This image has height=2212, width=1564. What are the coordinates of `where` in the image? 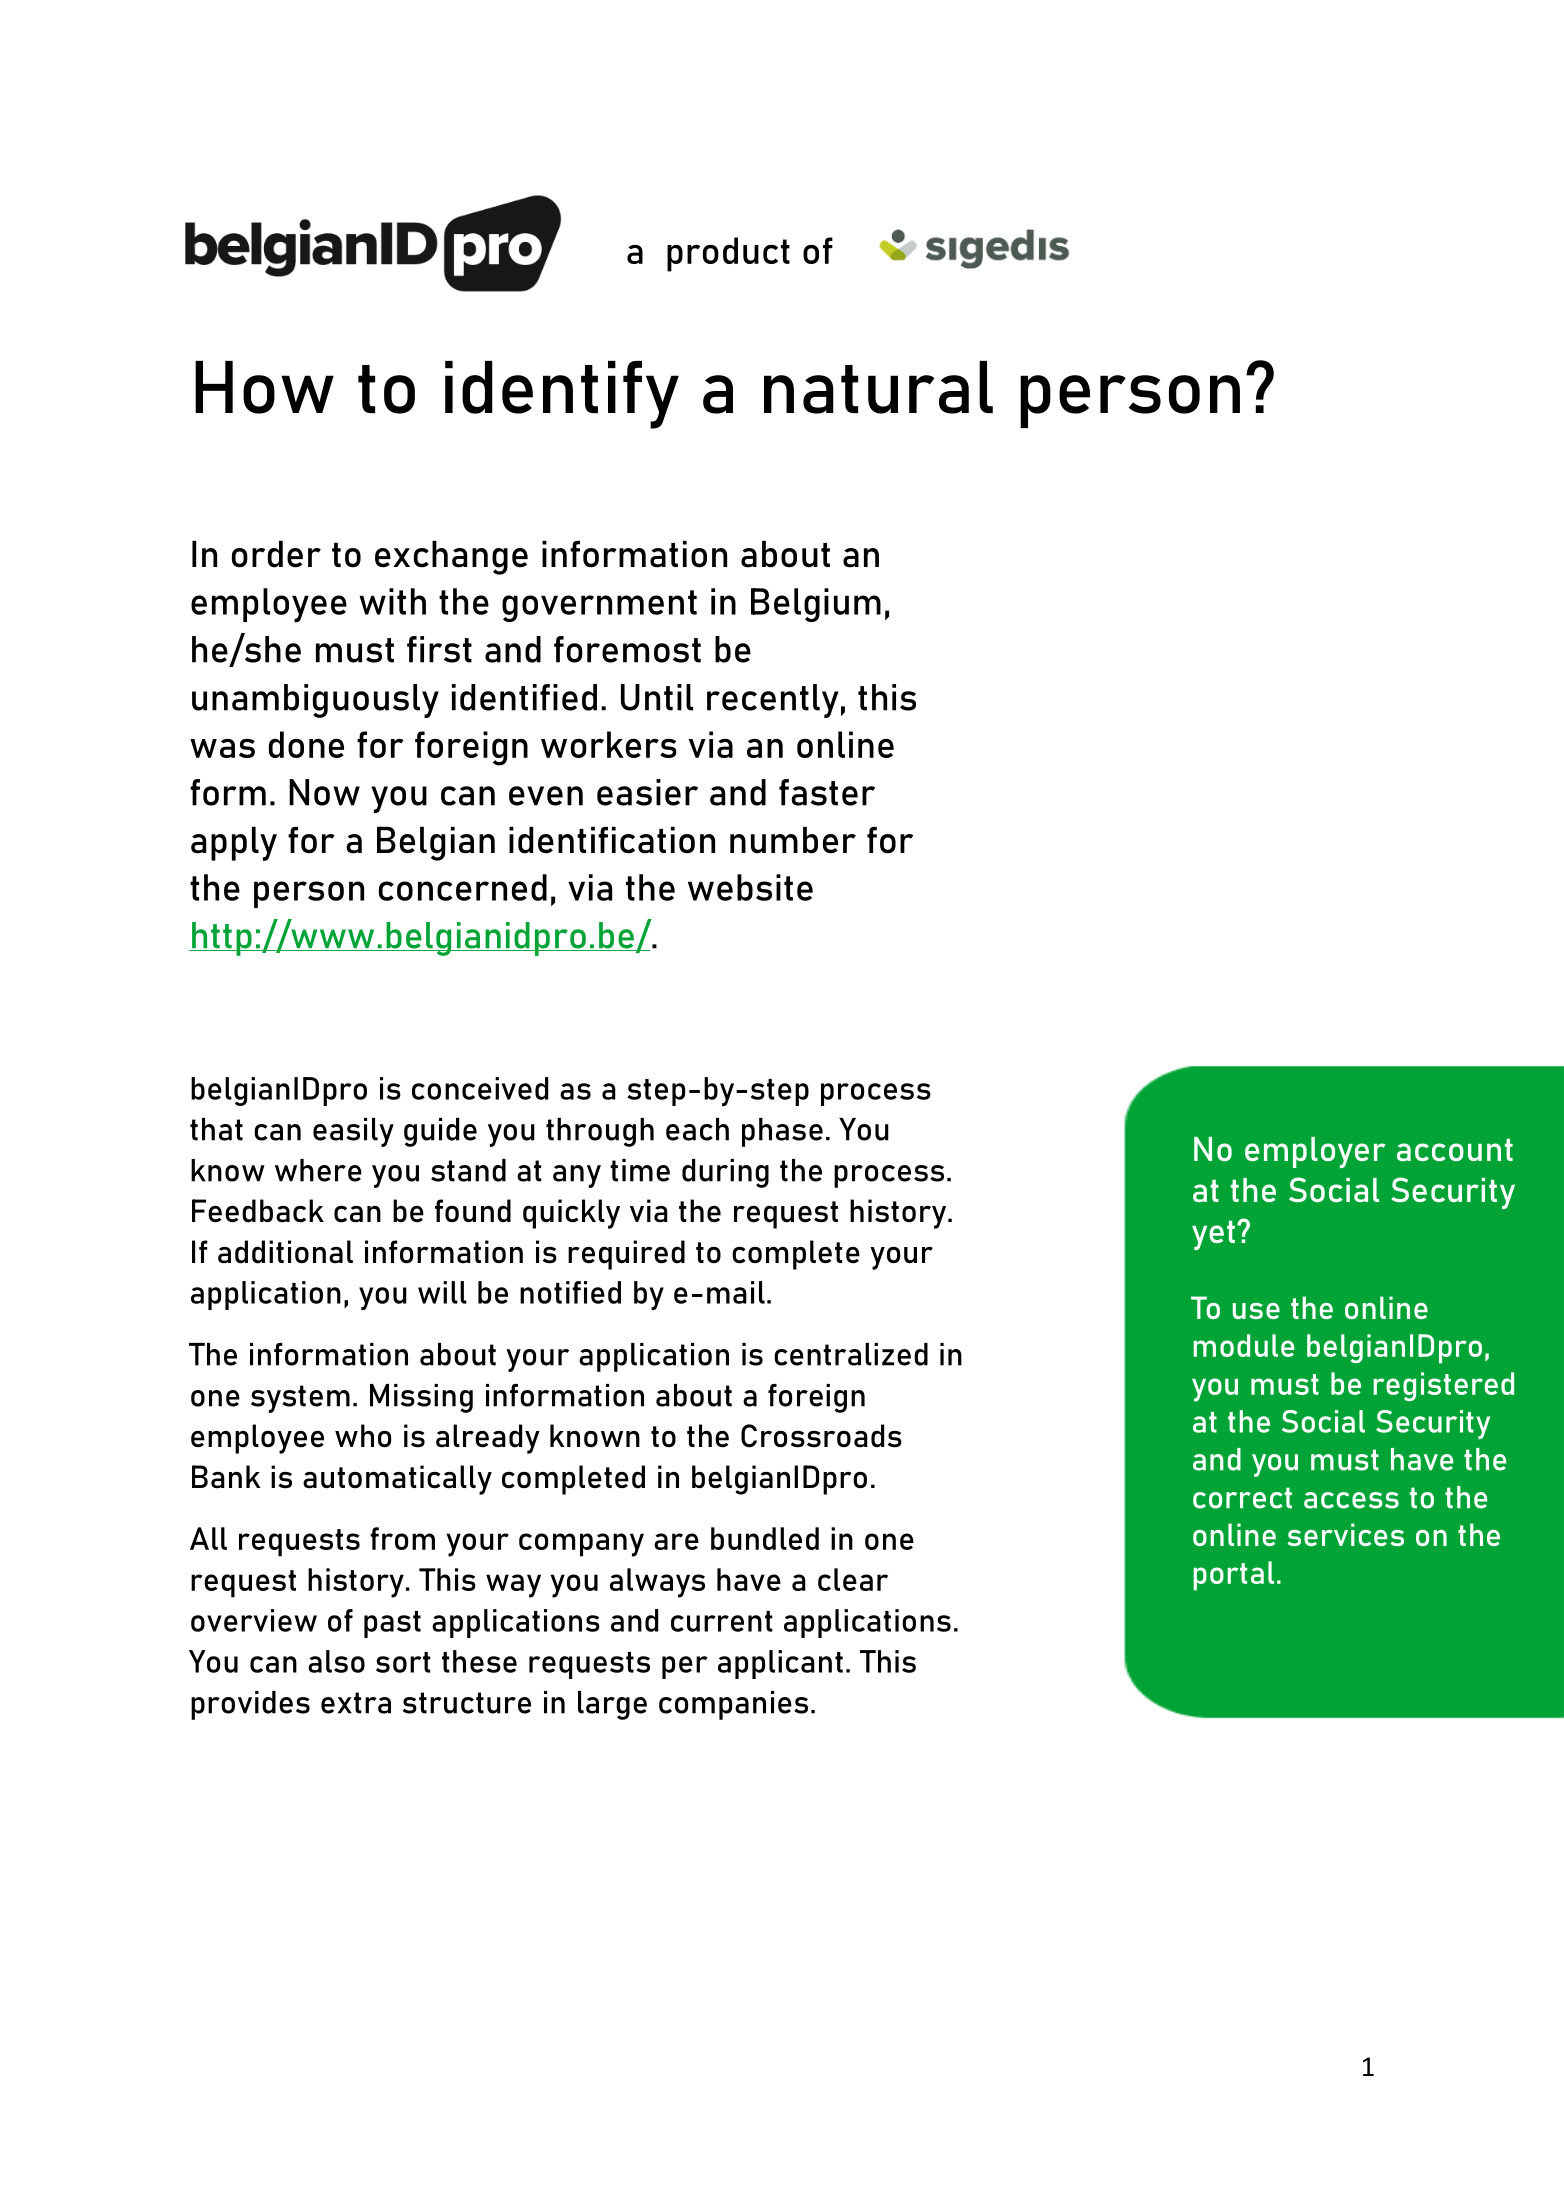 It's located at (318, 1170).
